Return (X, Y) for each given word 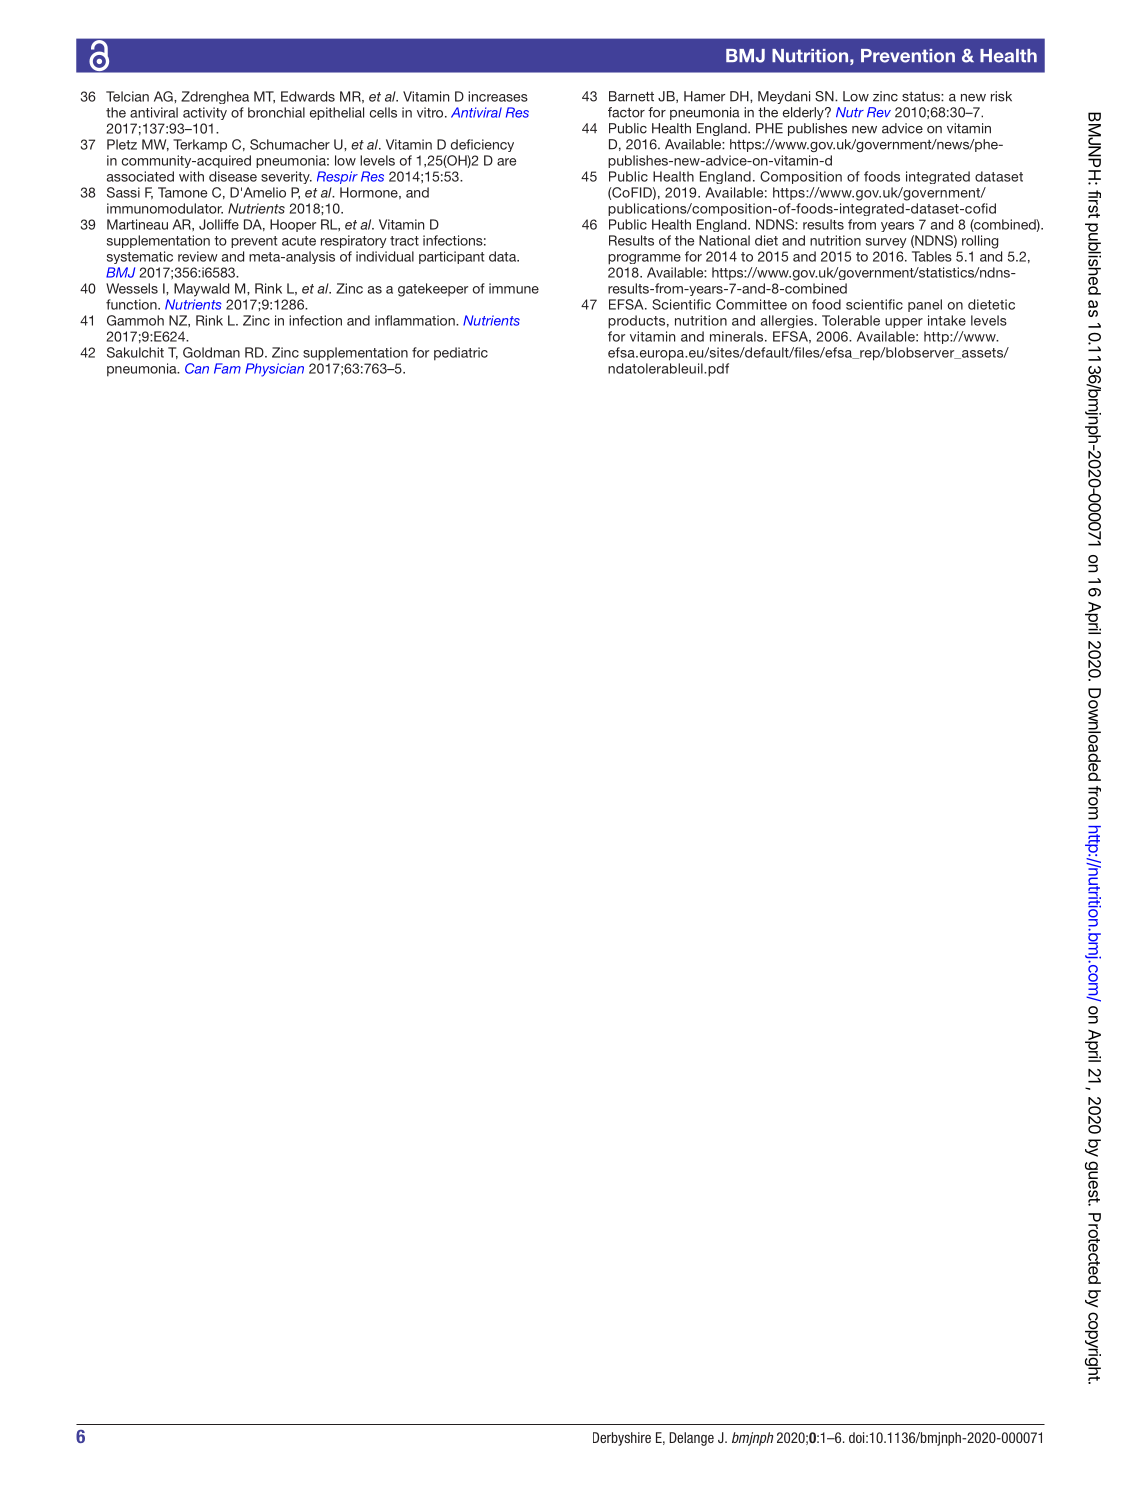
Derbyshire (622, 1439)
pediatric (461, 354)
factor (626, 112)
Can (197, 368)
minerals (738, 336)
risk (1001, 96)
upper (904, 323)
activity (205, 113)
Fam (227, 368)
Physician (274, 370)
